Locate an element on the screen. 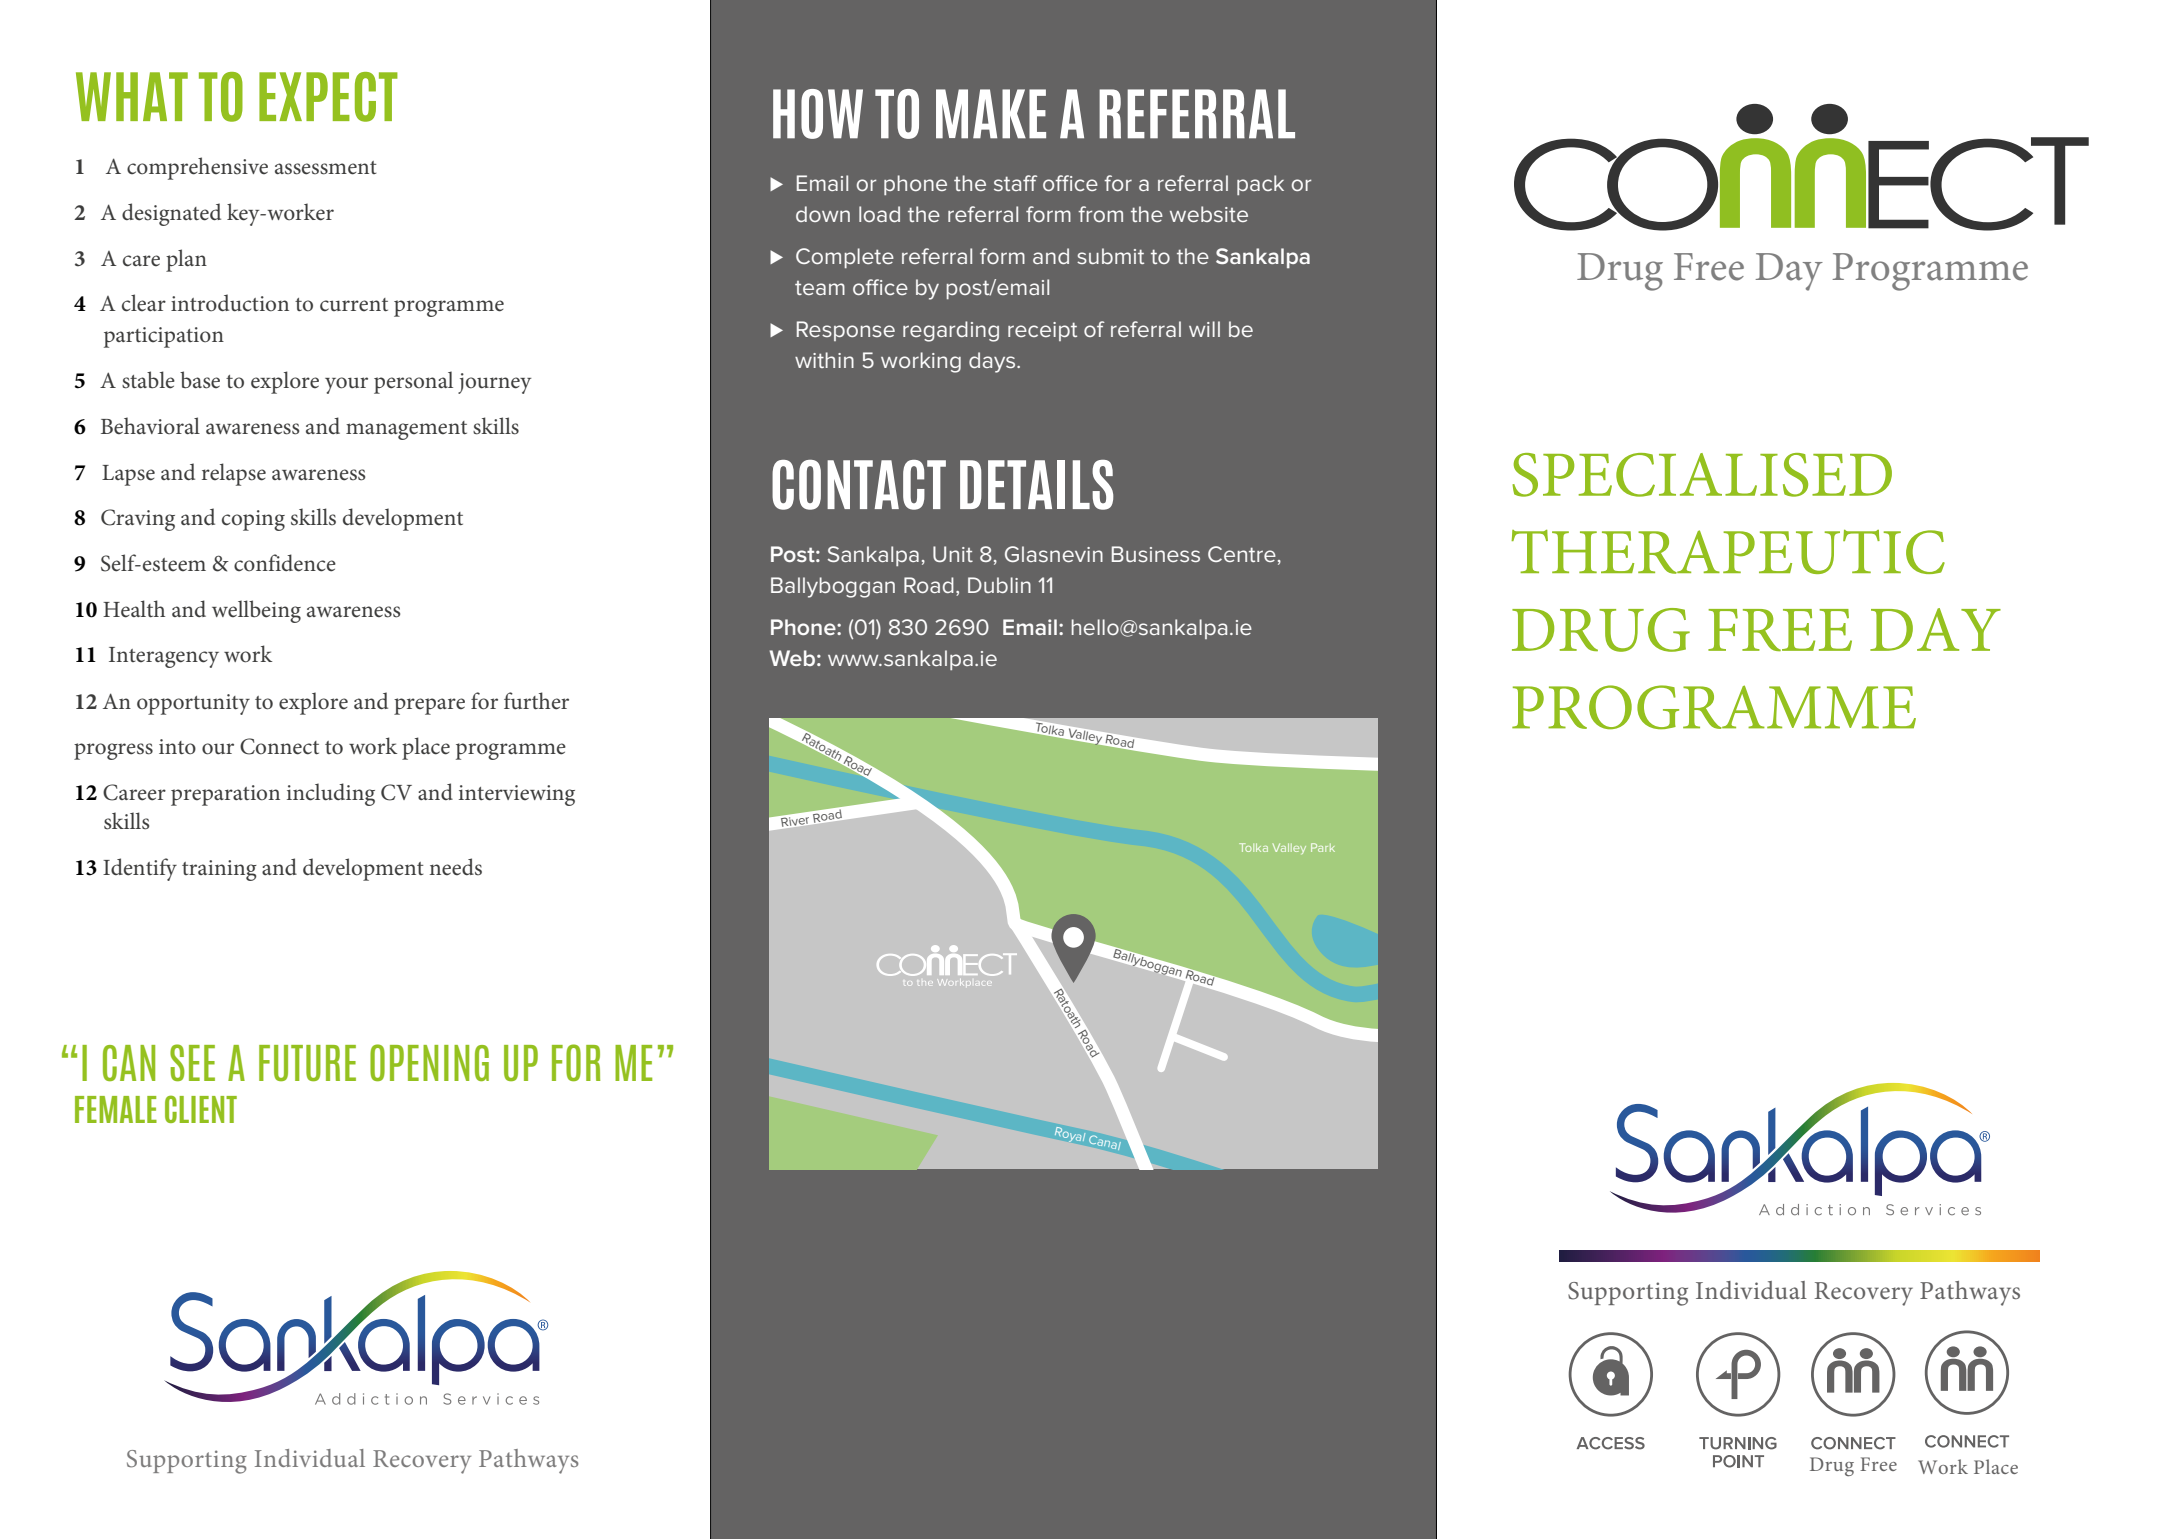 This screenshot has height=1539, width=2162. OPENING is located at coordinates (429, 1062).
